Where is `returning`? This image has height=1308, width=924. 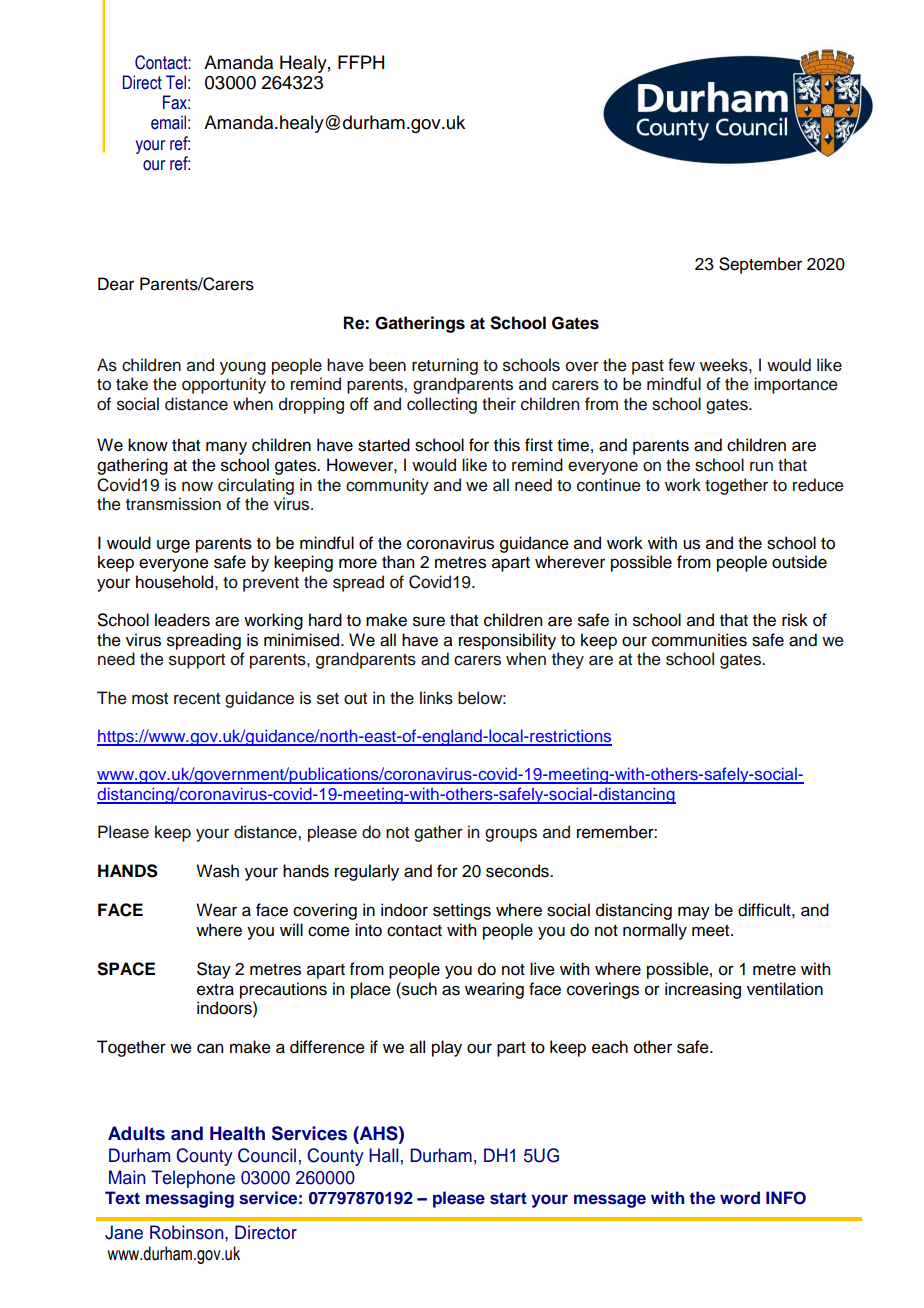 returning is located at coordinates (445, 366).
